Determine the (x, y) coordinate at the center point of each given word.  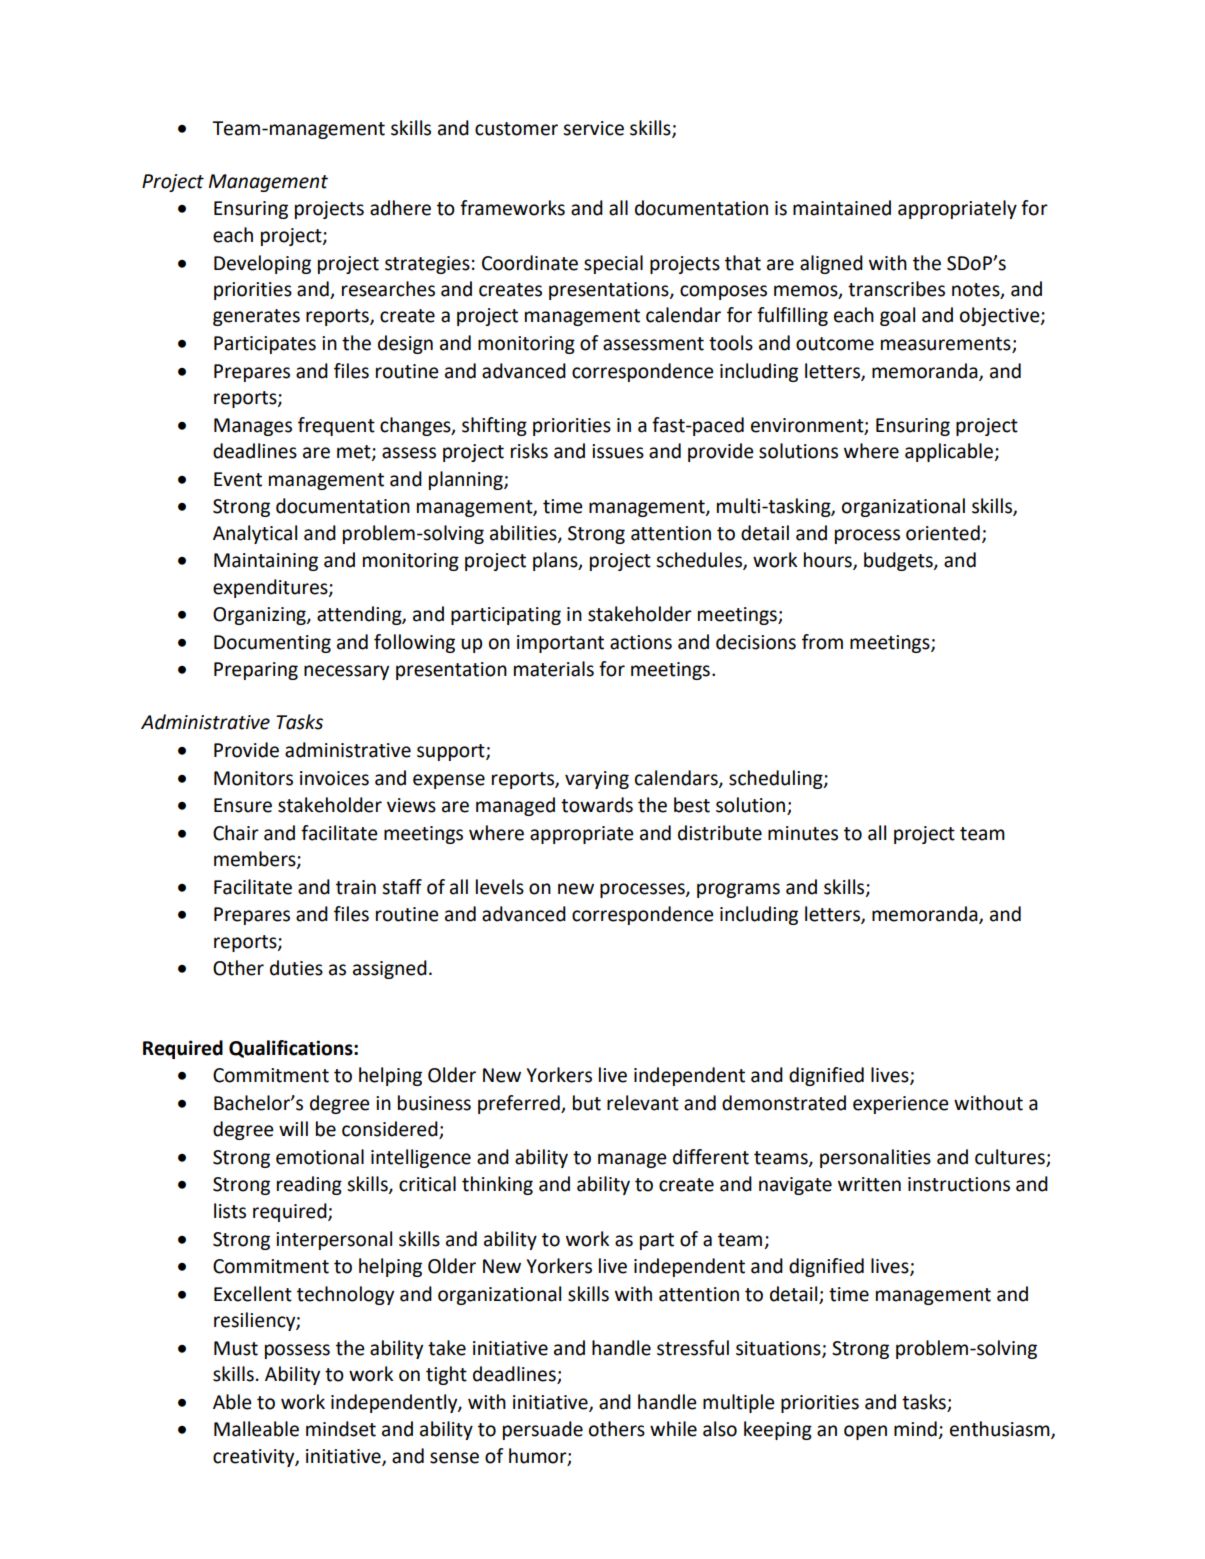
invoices (334, 778)
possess (297, 1351)
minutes (803, 833)
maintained (842, 208)
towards (597, 805)
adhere (400, 208)
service (593, 128)
